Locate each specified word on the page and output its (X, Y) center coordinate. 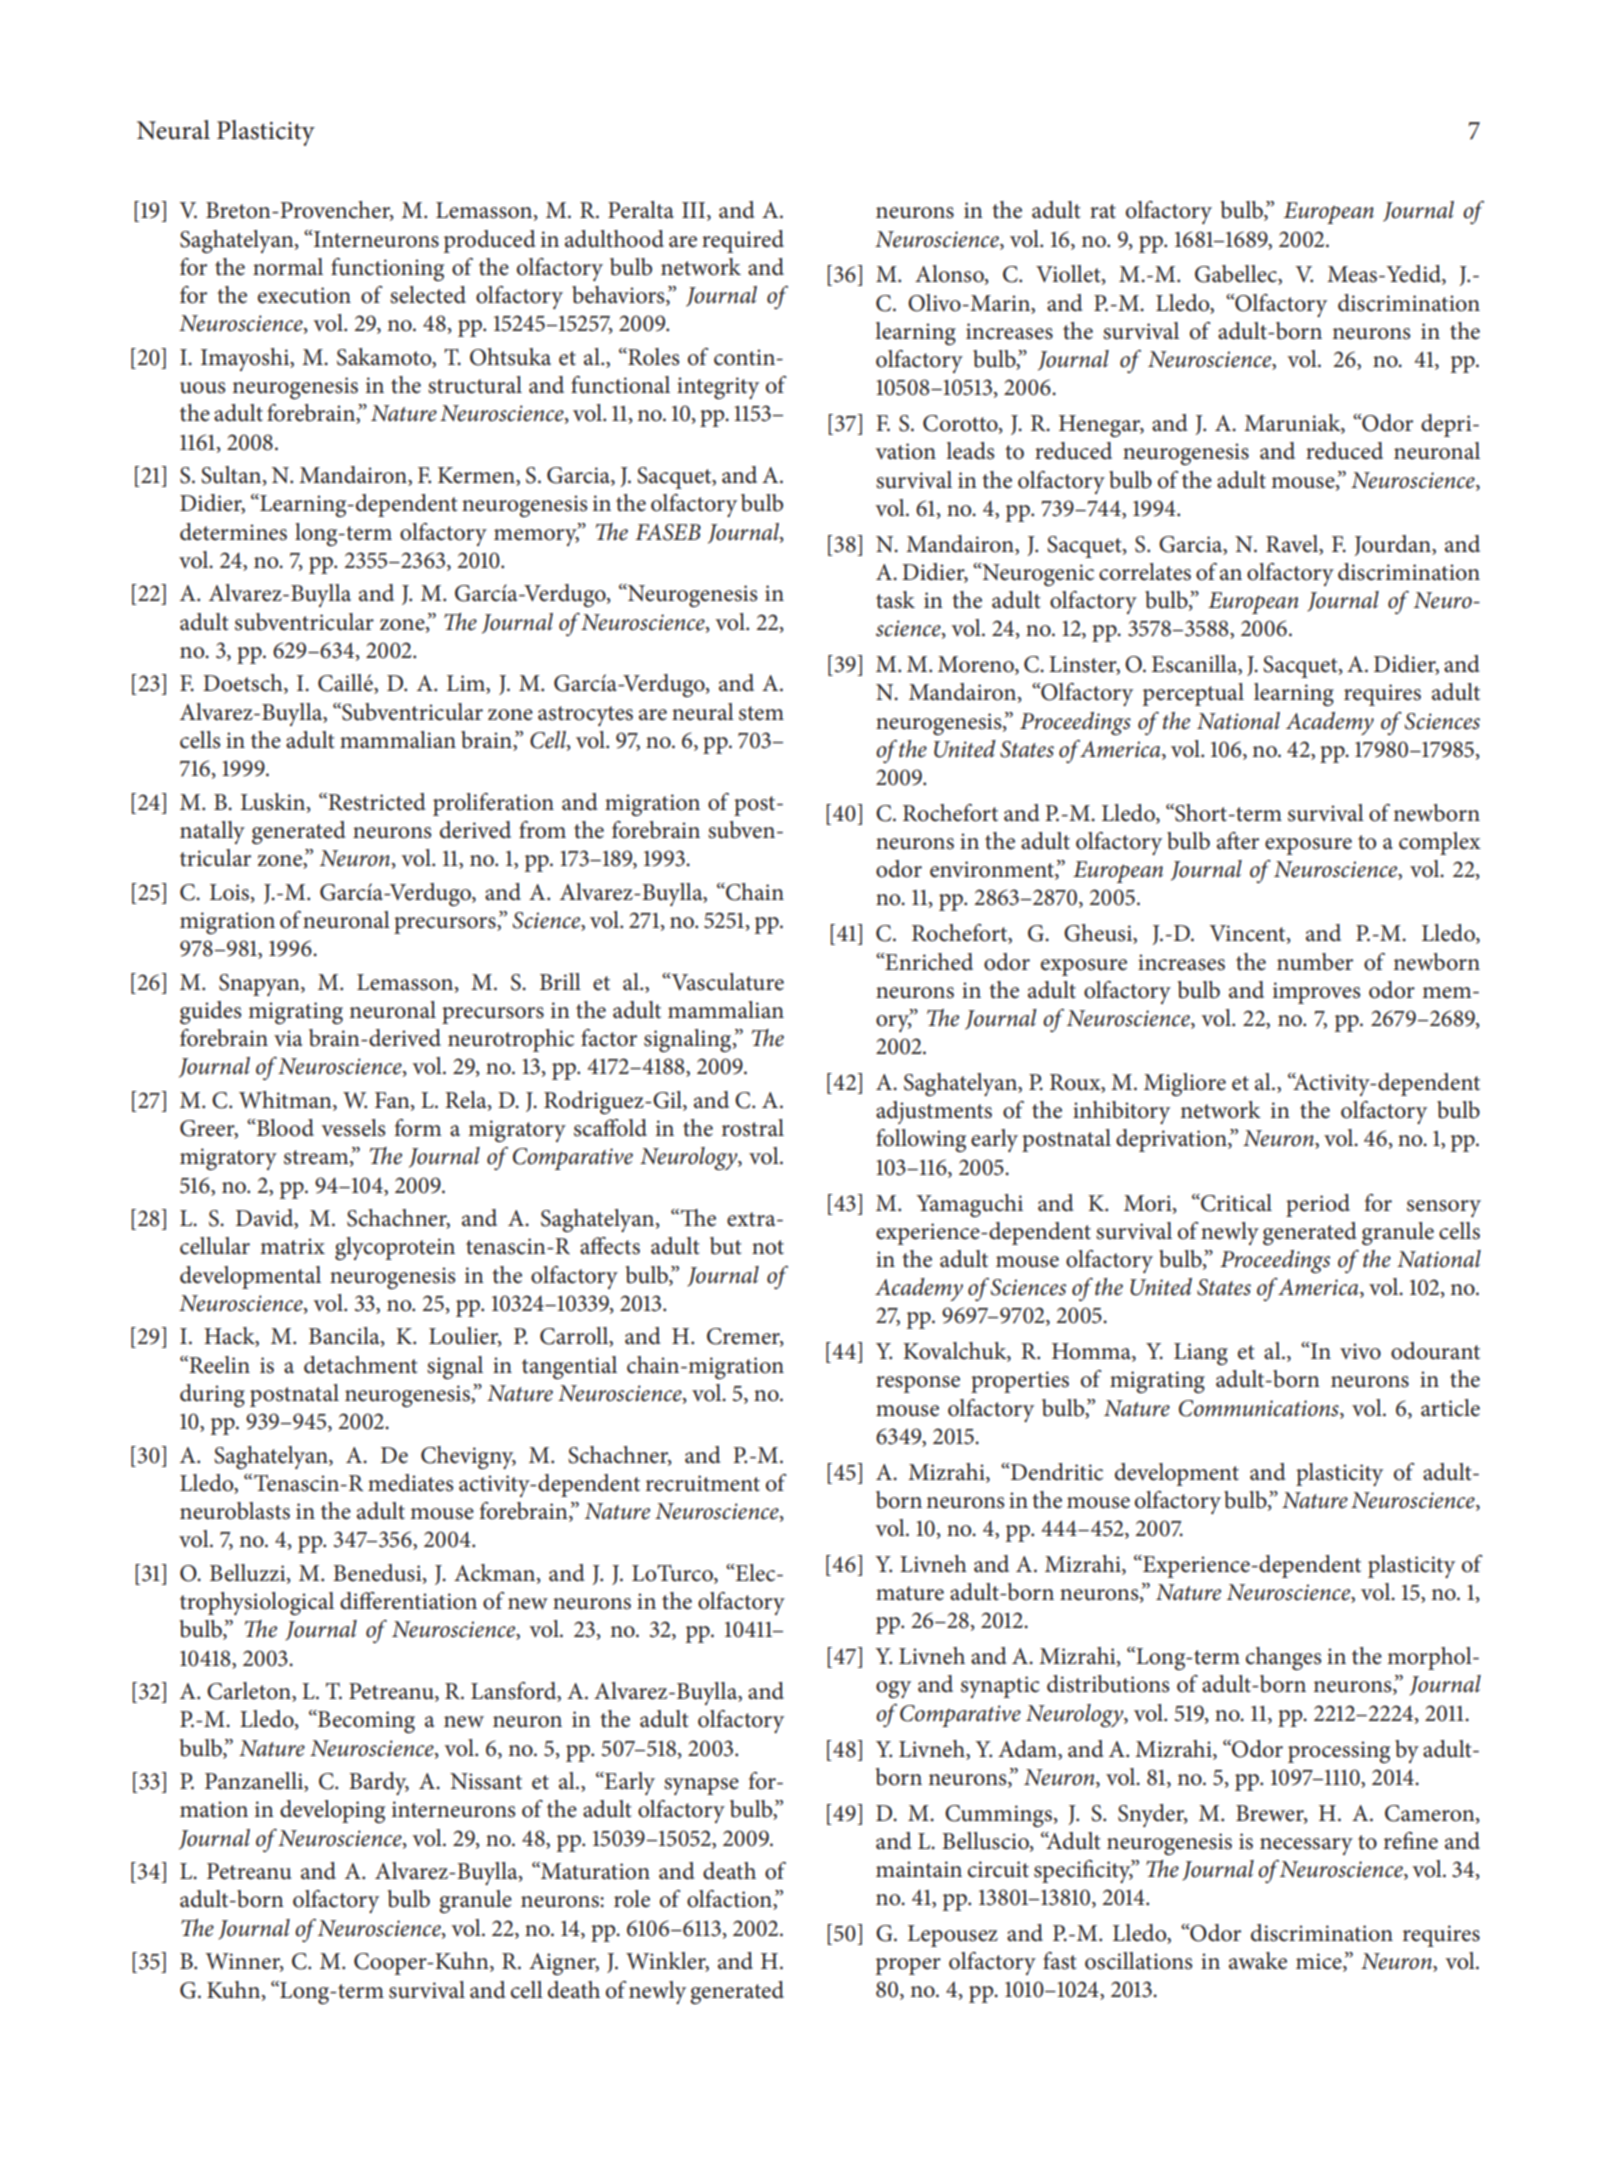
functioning (387, 269)
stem (761, 713)
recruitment (703, 1483)
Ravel (1293, 544)
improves (1316, 993)
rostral (753, 1128)
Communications (1260, 1408)
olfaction (730, 1900)
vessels (353, 1128)
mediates (410, 1483)
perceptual (1193, 694)
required (743, 241)
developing (332, 1811)
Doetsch (244, 684)
